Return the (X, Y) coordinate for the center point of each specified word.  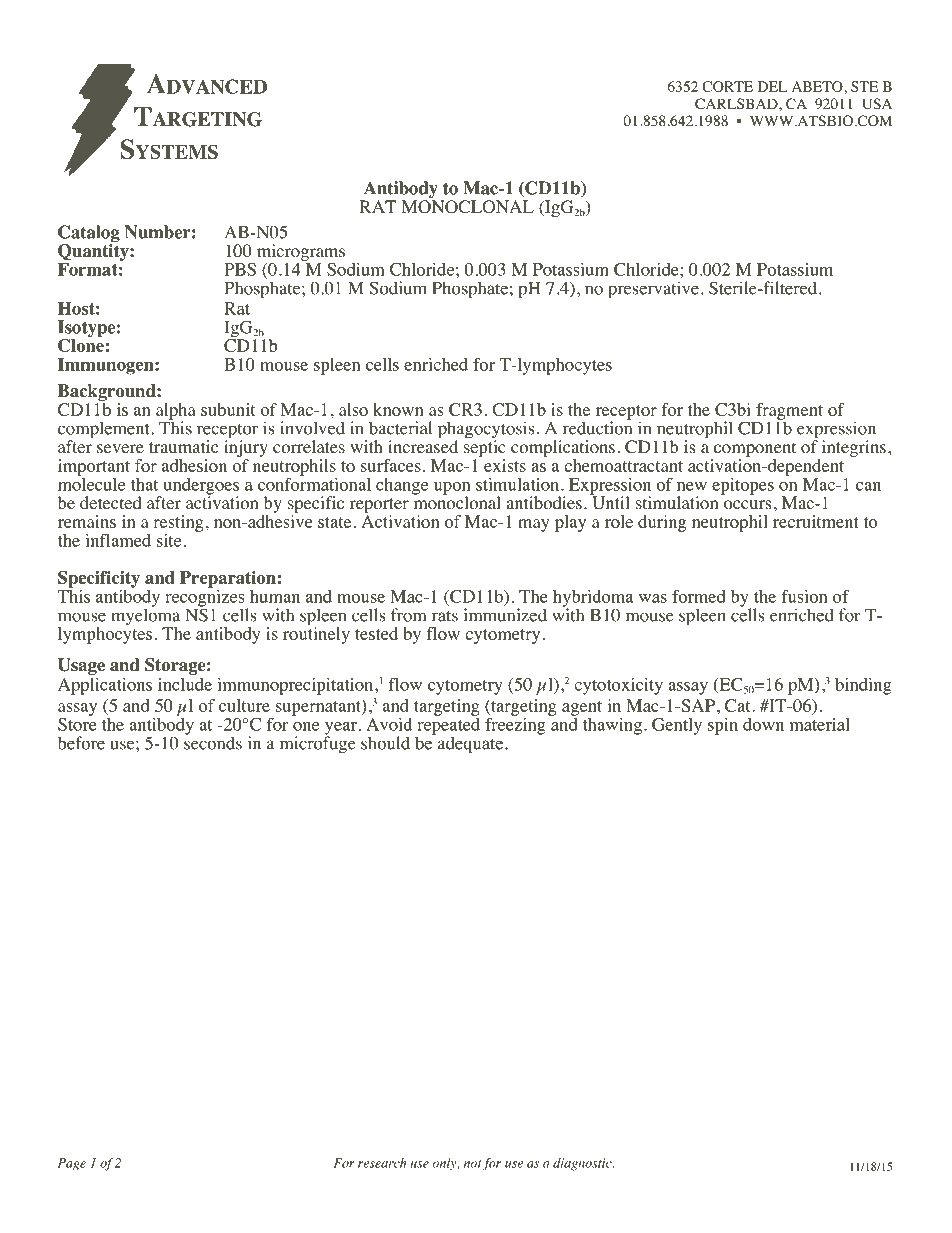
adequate (472, 745)
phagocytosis (486, 431)
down (763, 724)
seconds (213, 742)
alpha (176, 412)
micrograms (301, 252)
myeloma (145, 617)
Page (72, 1164)
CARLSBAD (737, 104)
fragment (789, 412)
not (473, 1164)
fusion (804, 596)
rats (445, 616)
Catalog (89, 235)
